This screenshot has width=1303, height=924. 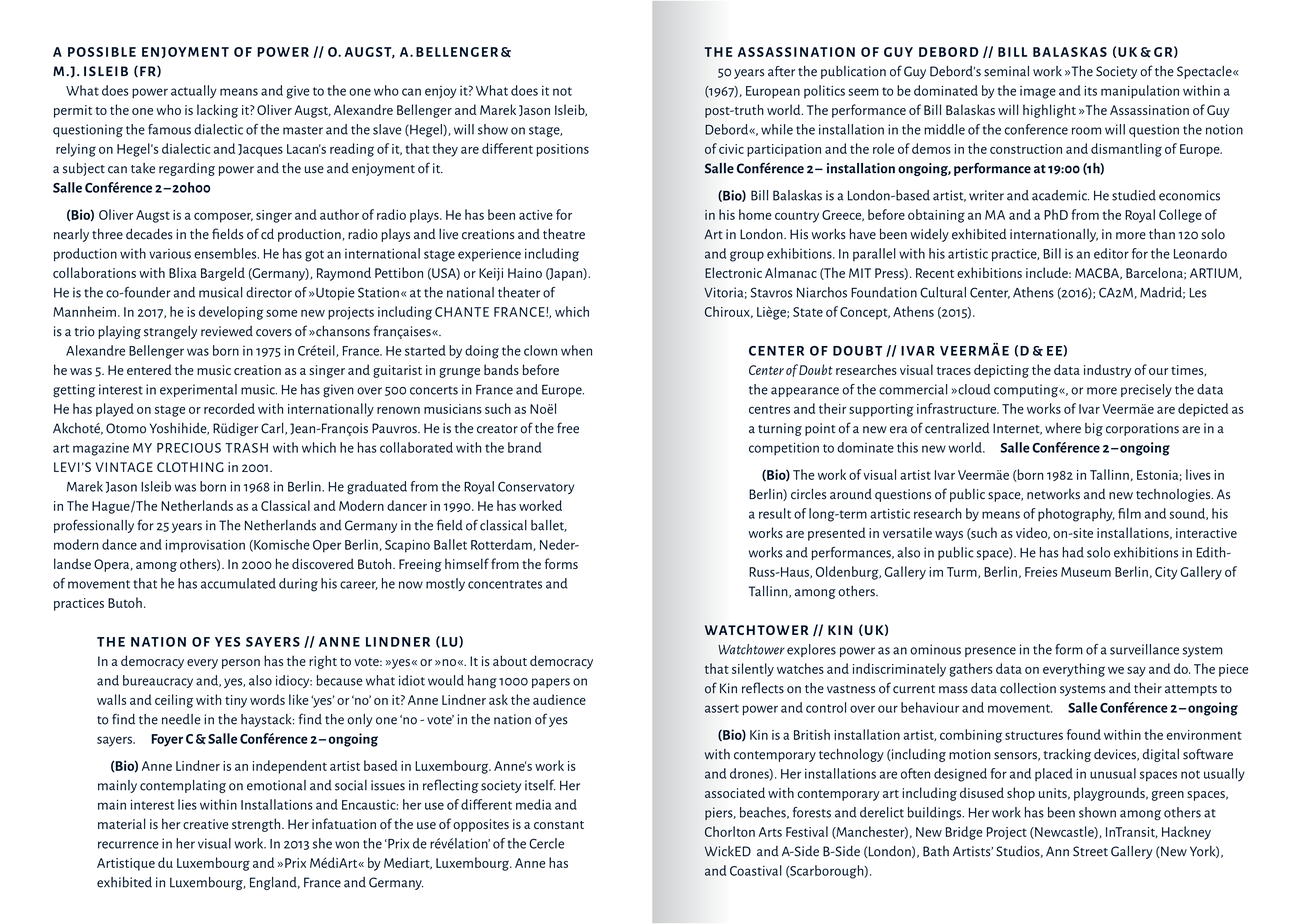 I want to click on silently, so click(x=753, y=670).
